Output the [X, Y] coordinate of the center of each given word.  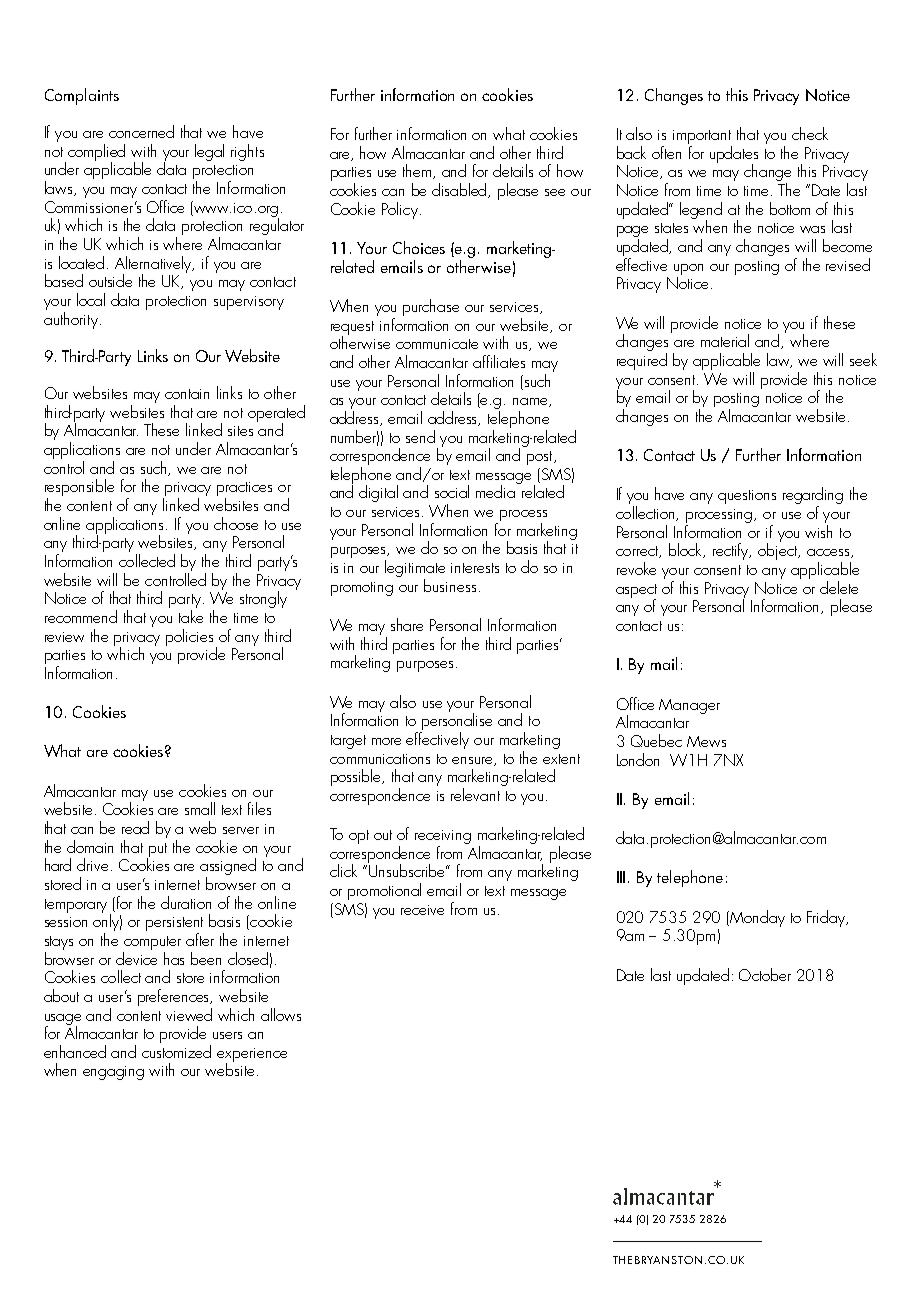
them [418, 171]
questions [747, 497]
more [386, 741]
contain [187, 394]
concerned [141, 131]
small [200, 808]
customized [176, 1051]
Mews [706, 741]
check [810, 133]
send [420, 436]
